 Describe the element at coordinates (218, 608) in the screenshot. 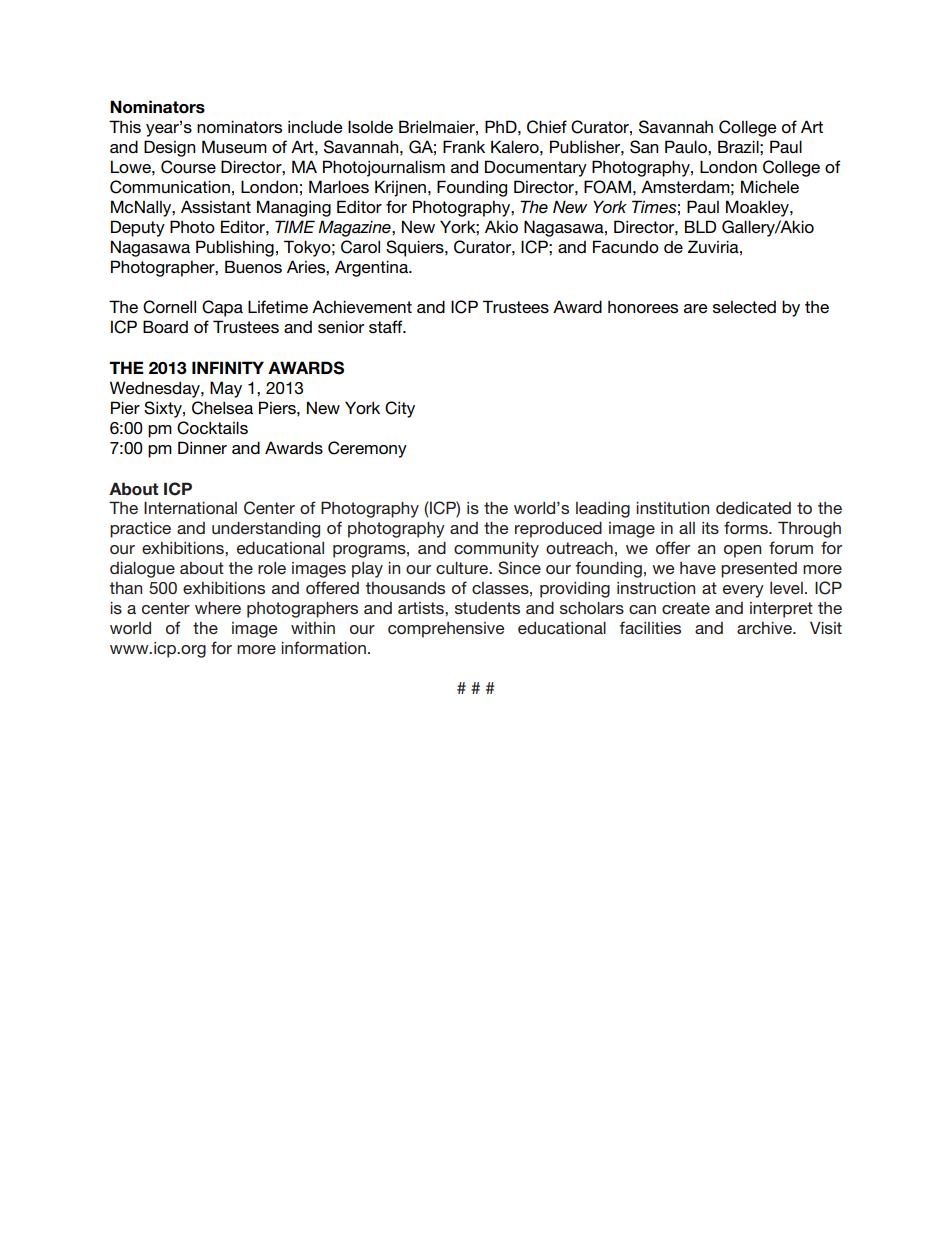

I see `where` at that location.
